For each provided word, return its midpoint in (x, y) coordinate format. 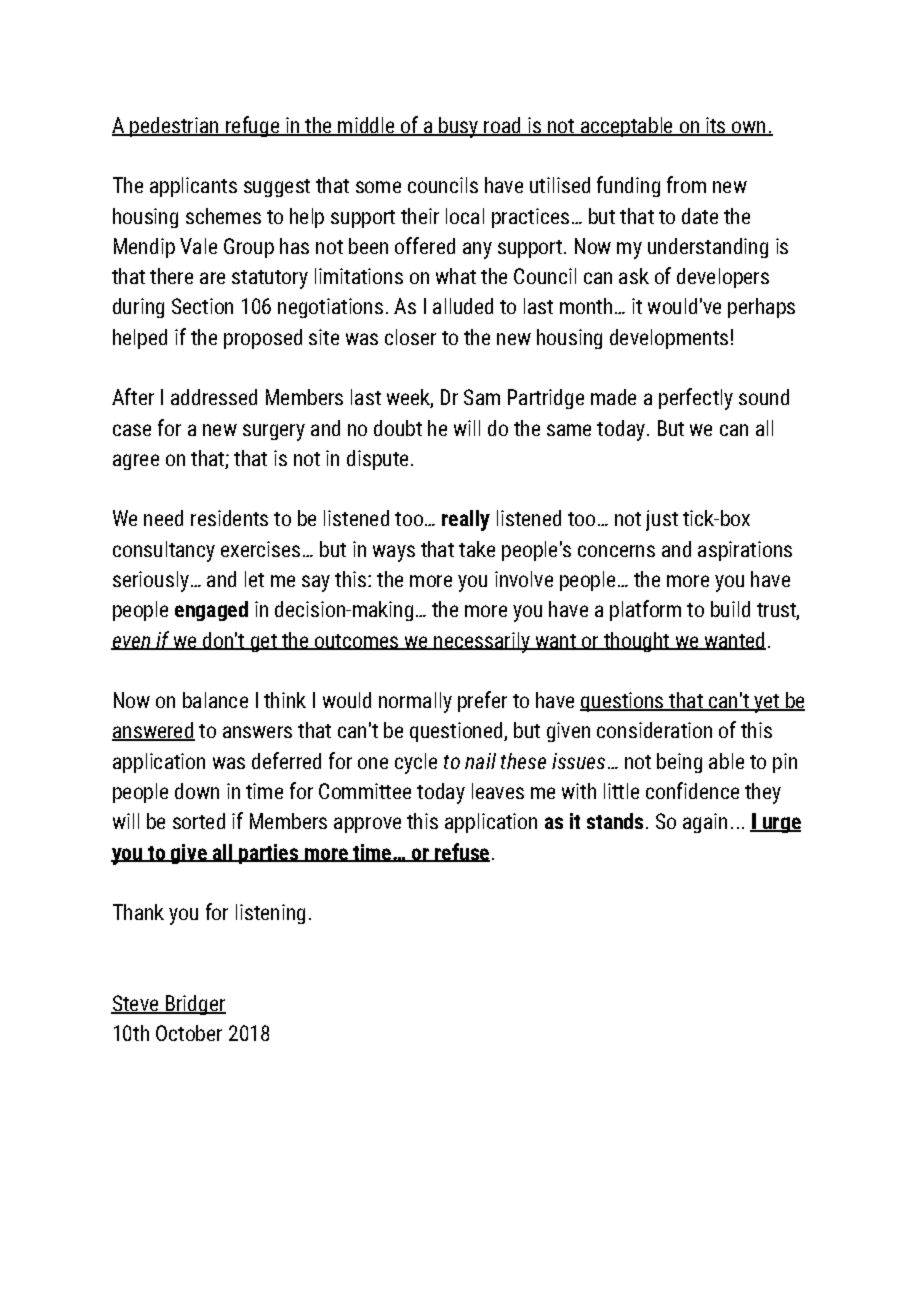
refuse (461, 852)
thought (636, 642)
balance (215, 700)
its (716, 126)
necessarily (482, 642)
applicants (193, 187)
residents (229, 518)
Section (202, 306)
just (662, 520)
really (466, 520)
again (705, 823)
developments (669, 339)
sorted (199, 821)
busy (458, 127)
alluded (463, 306)
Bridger (194, 1005)
